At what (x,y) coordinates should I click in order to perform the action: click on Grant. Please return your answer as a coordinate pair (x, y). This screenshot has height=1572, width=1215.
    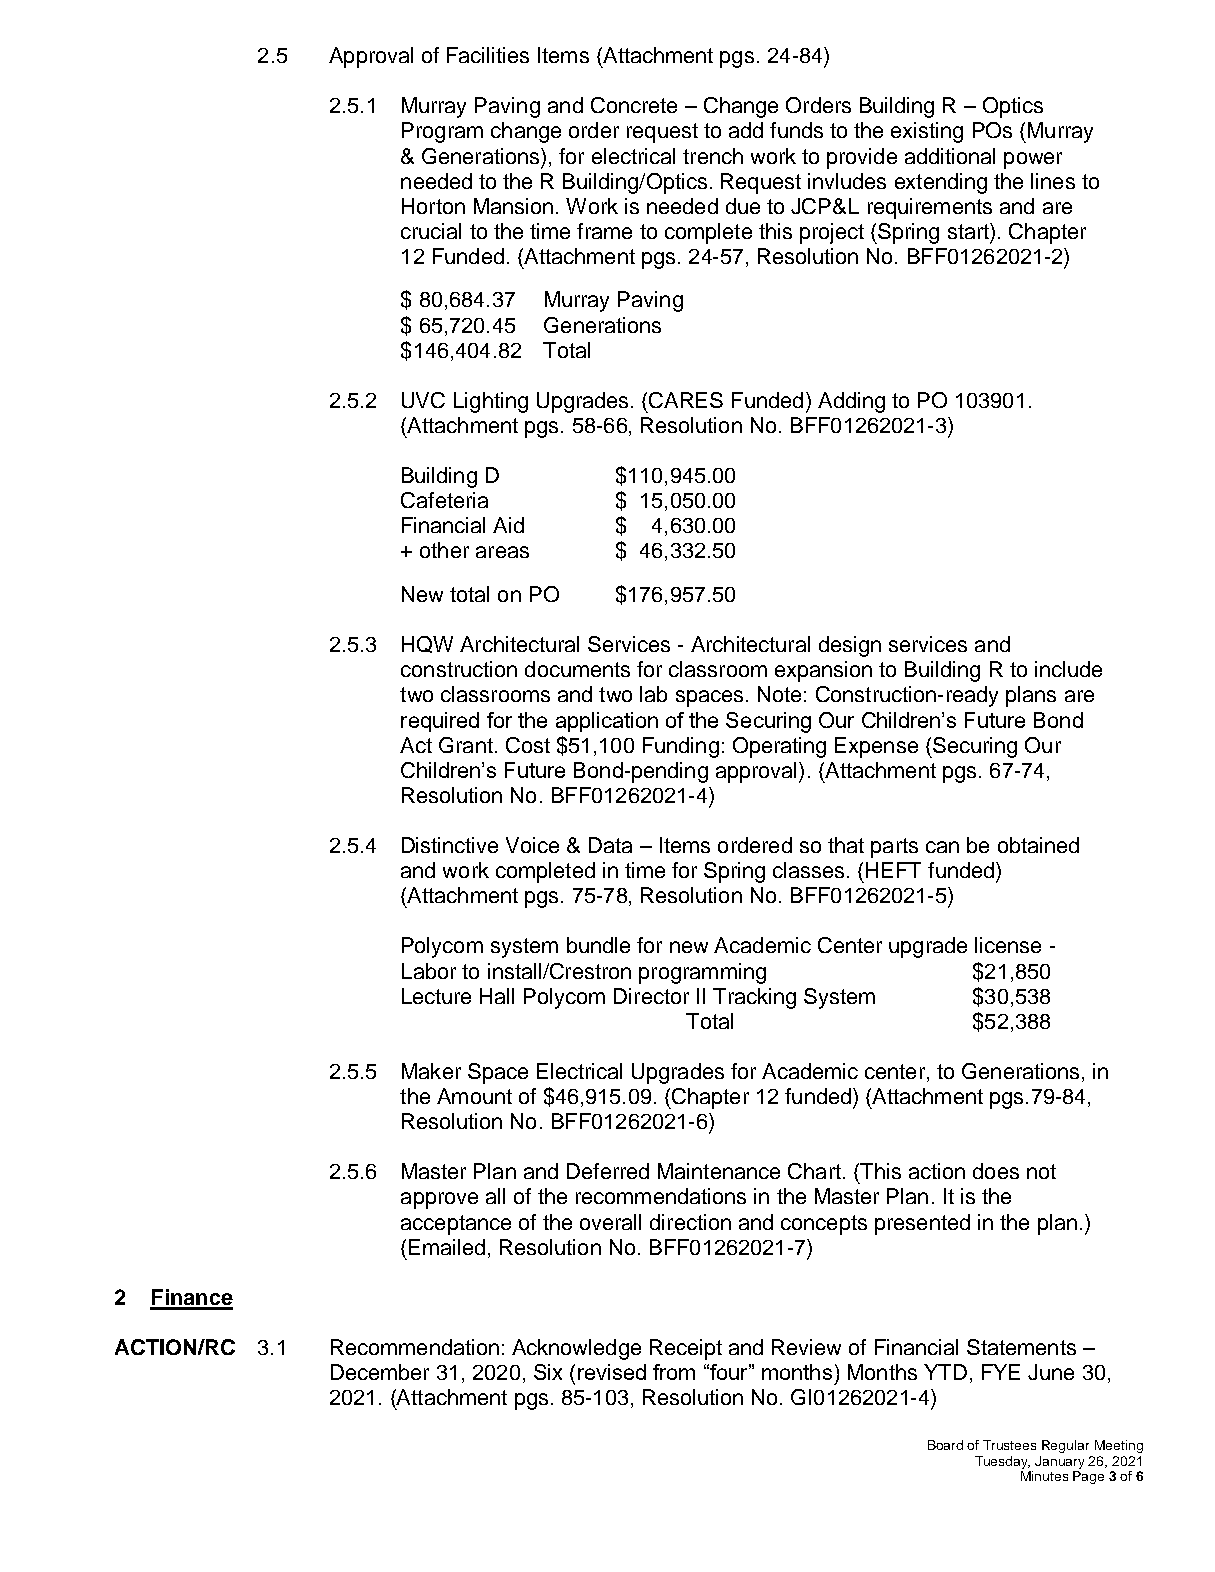
    Looking at the image, I should click on (466, 745).
